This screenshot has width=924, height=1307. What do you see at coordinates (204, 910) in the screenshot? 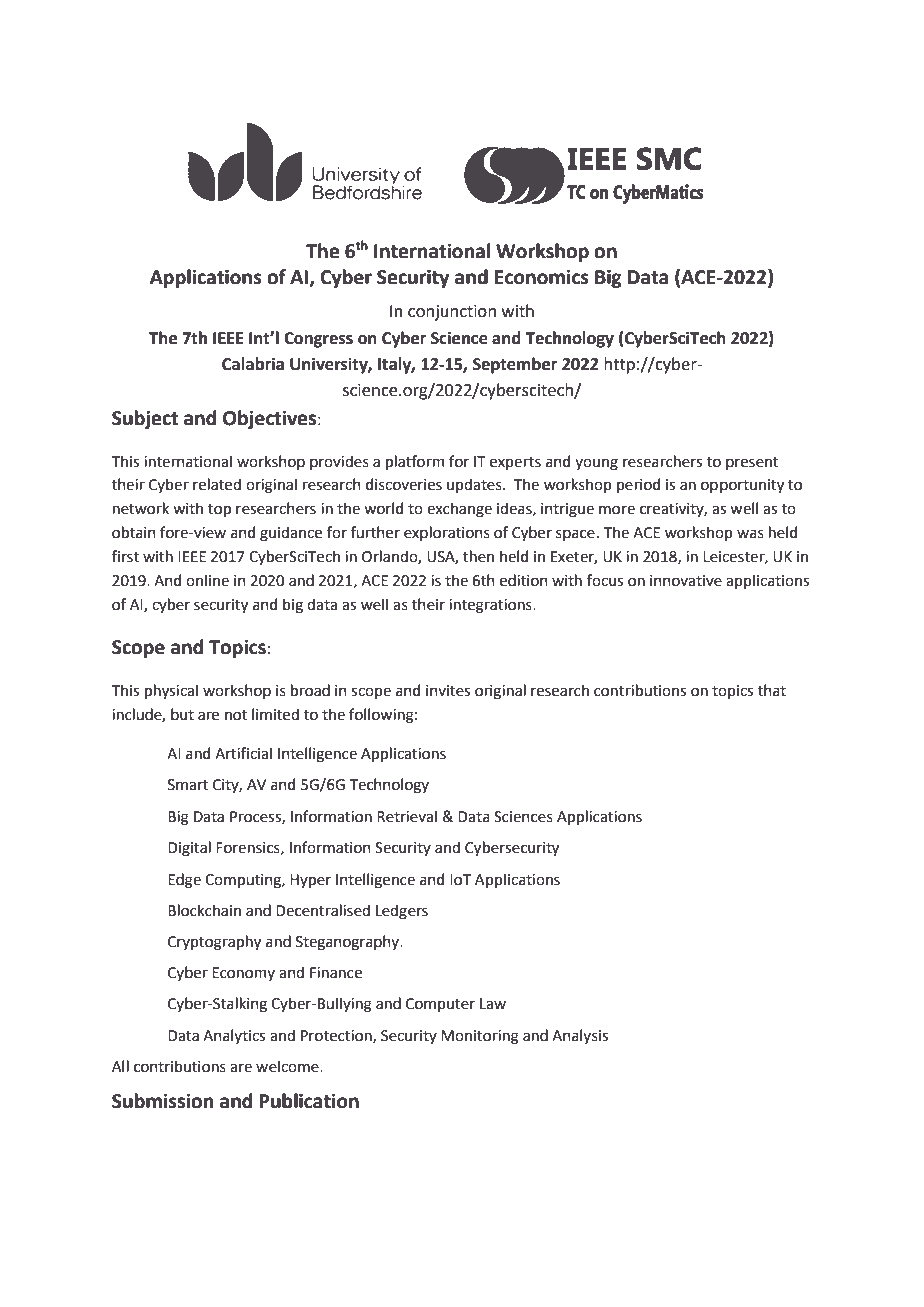
I see `Blockchain` at bounding box center [204, 910].
